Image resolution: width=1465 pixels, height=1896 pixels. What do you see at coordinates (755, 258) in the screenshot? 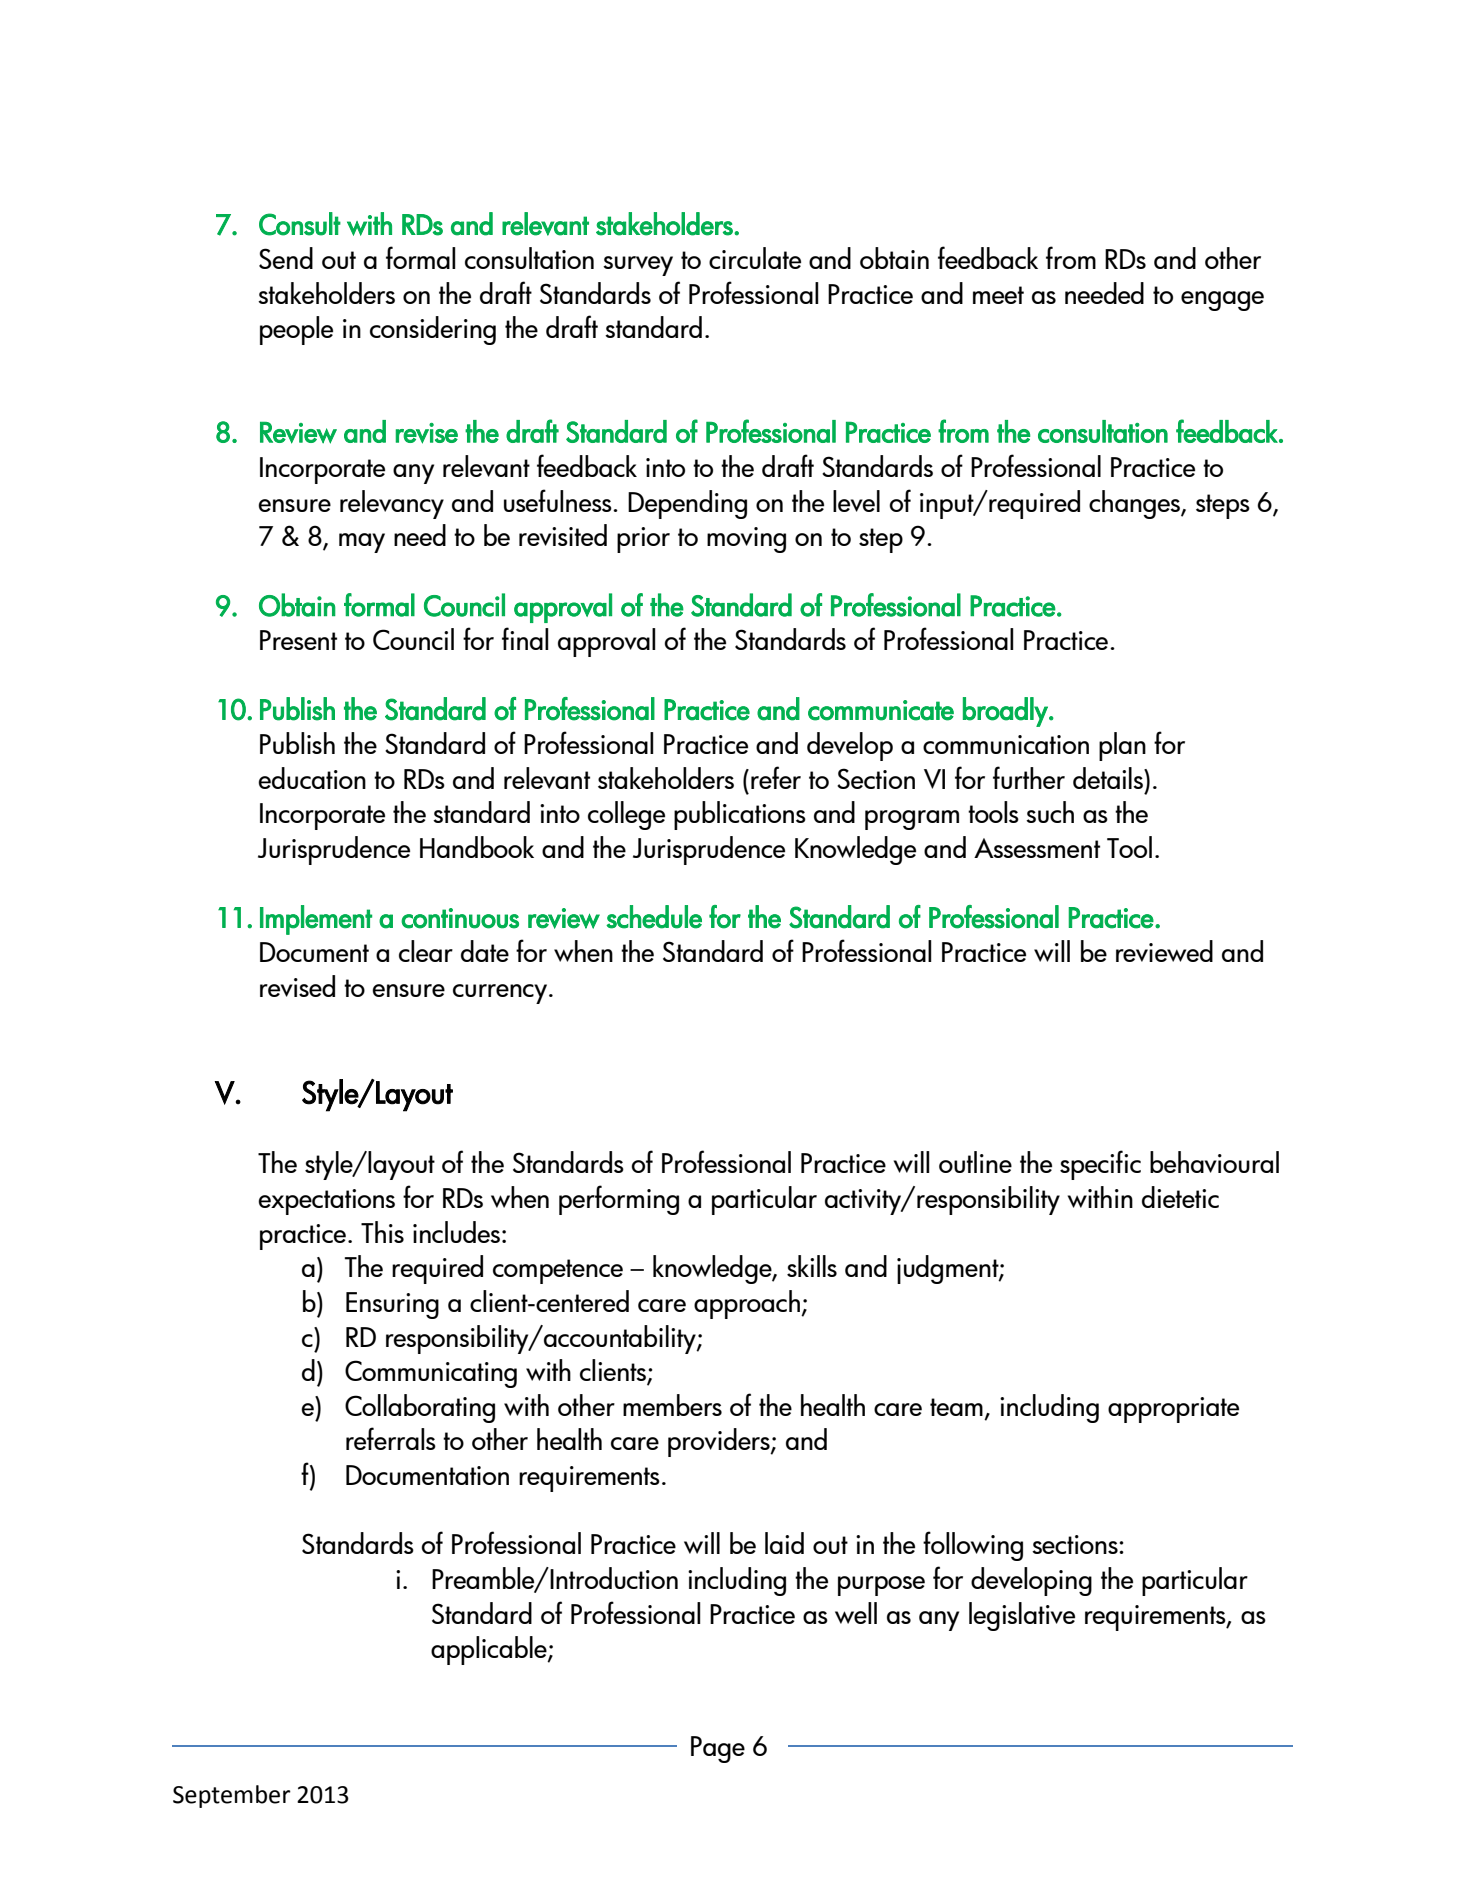
I see `circulate` at bounding box center [755, 258].
